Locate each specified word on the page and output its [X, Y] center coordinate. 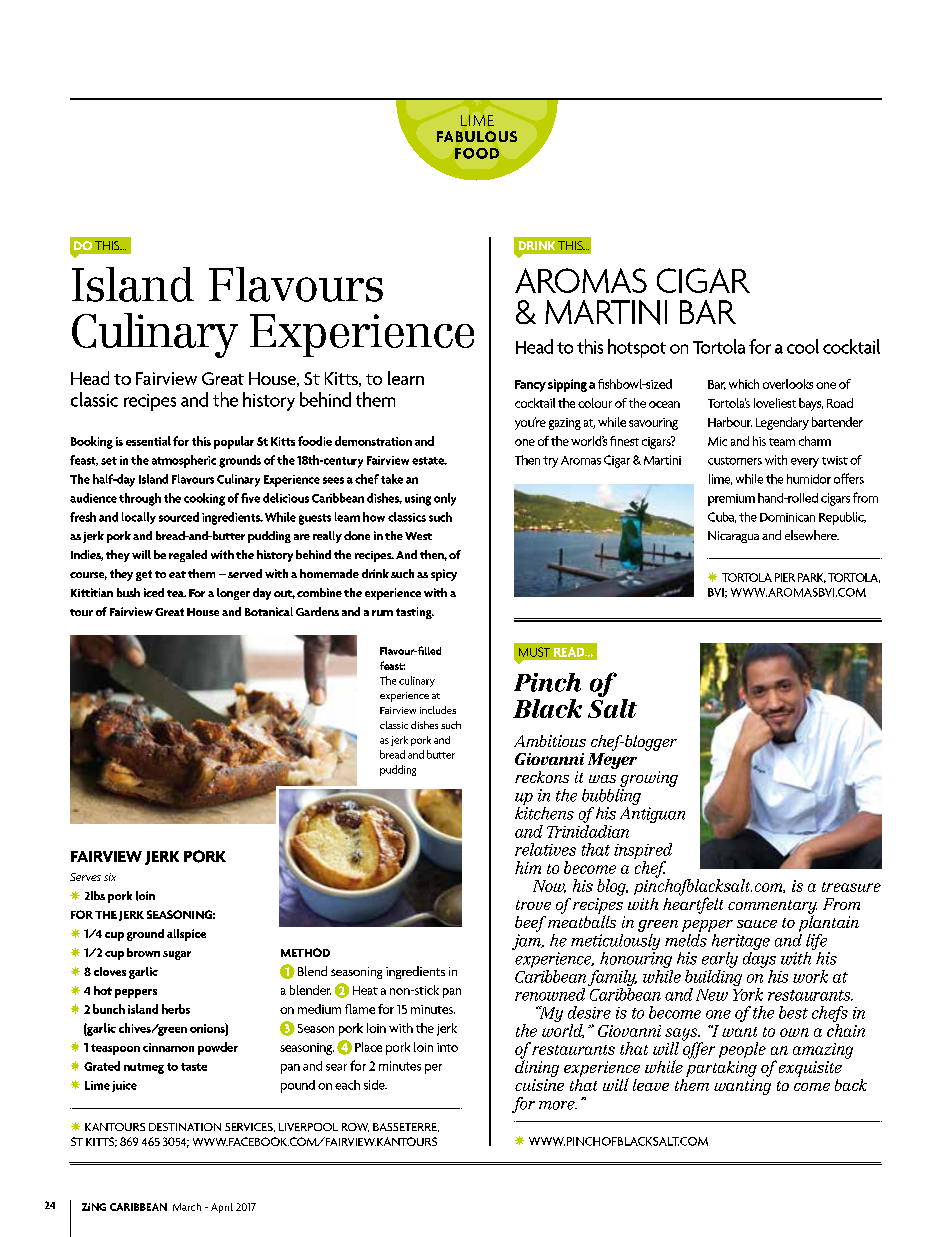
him [528, 867]
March [187, 1207]
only [445, 499]
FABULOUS [477, 136]
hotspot [637, 348]
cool [803, 346]
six [110, 877]
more [558, 1105]
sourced [179, 517]
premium [731, 500]
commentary [772, 908]
